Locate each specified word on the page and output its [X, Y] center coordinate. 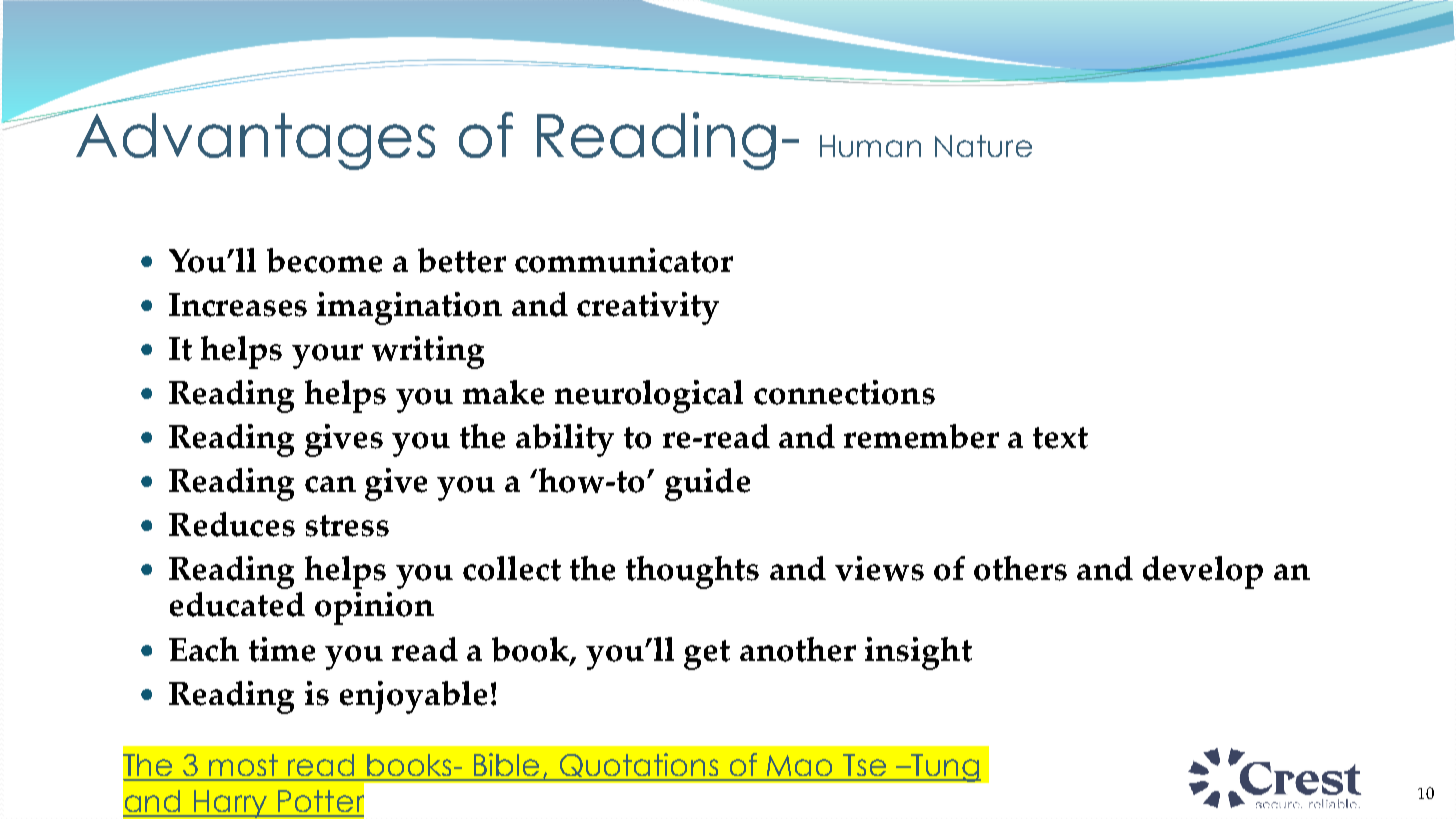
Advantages [254, 140]
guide [707, 484]
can [330, 484]
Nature [983, 146]
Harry [231, 804]
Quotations [639, 766]
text [1060, 438]
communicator [624, 260]
